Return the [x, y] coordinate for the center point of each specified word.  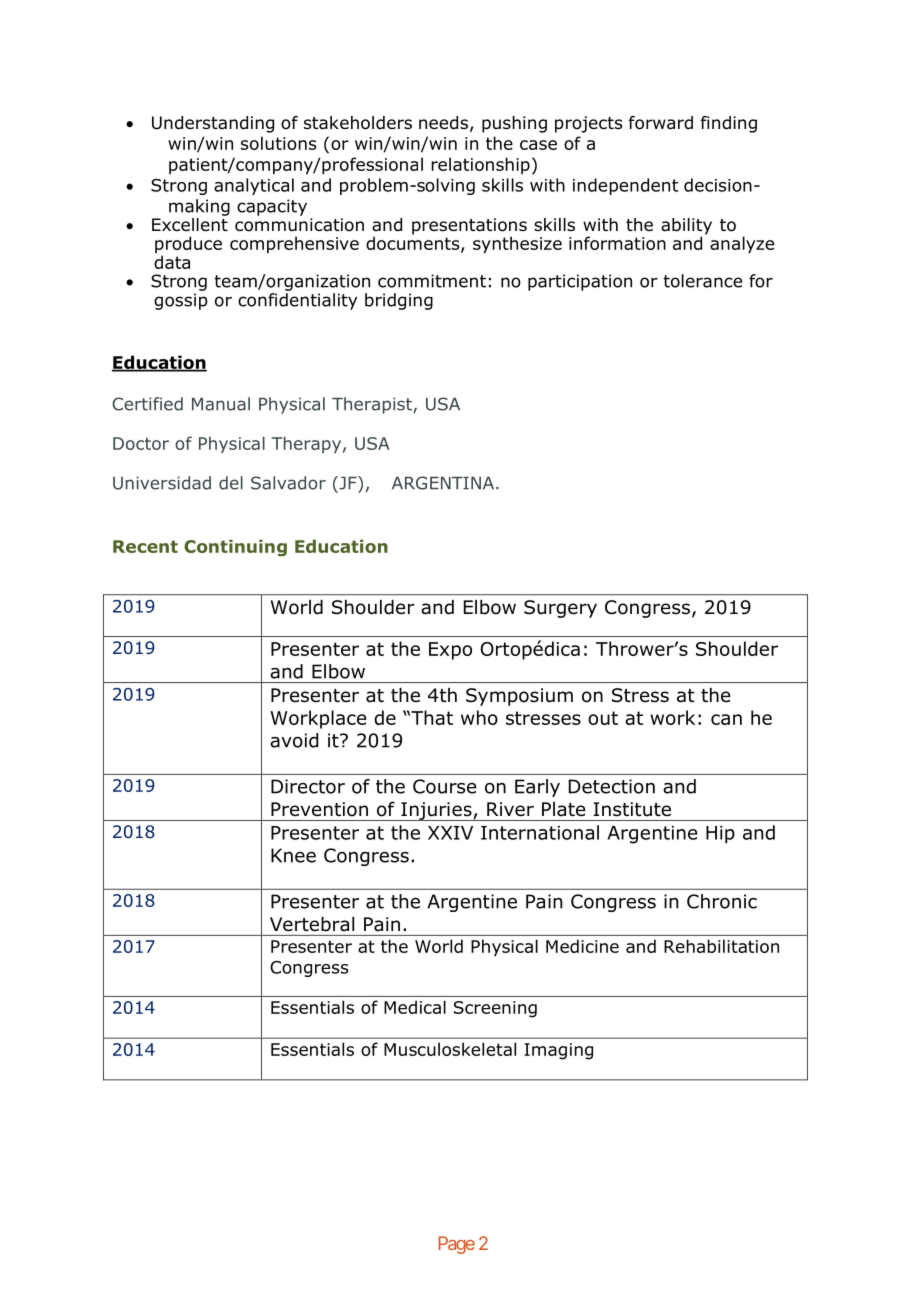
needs [443, 123]
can [726, 719]
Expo [450, 651]
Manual [221, 404]
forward [661, 123]
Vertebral [312, 924]
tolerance [702, 281]
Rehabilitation [721, 946]
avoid [294, 740]
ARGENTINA [443, 483]
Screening [495, 1009]
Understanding [213, 124]
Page [456, 1245]
